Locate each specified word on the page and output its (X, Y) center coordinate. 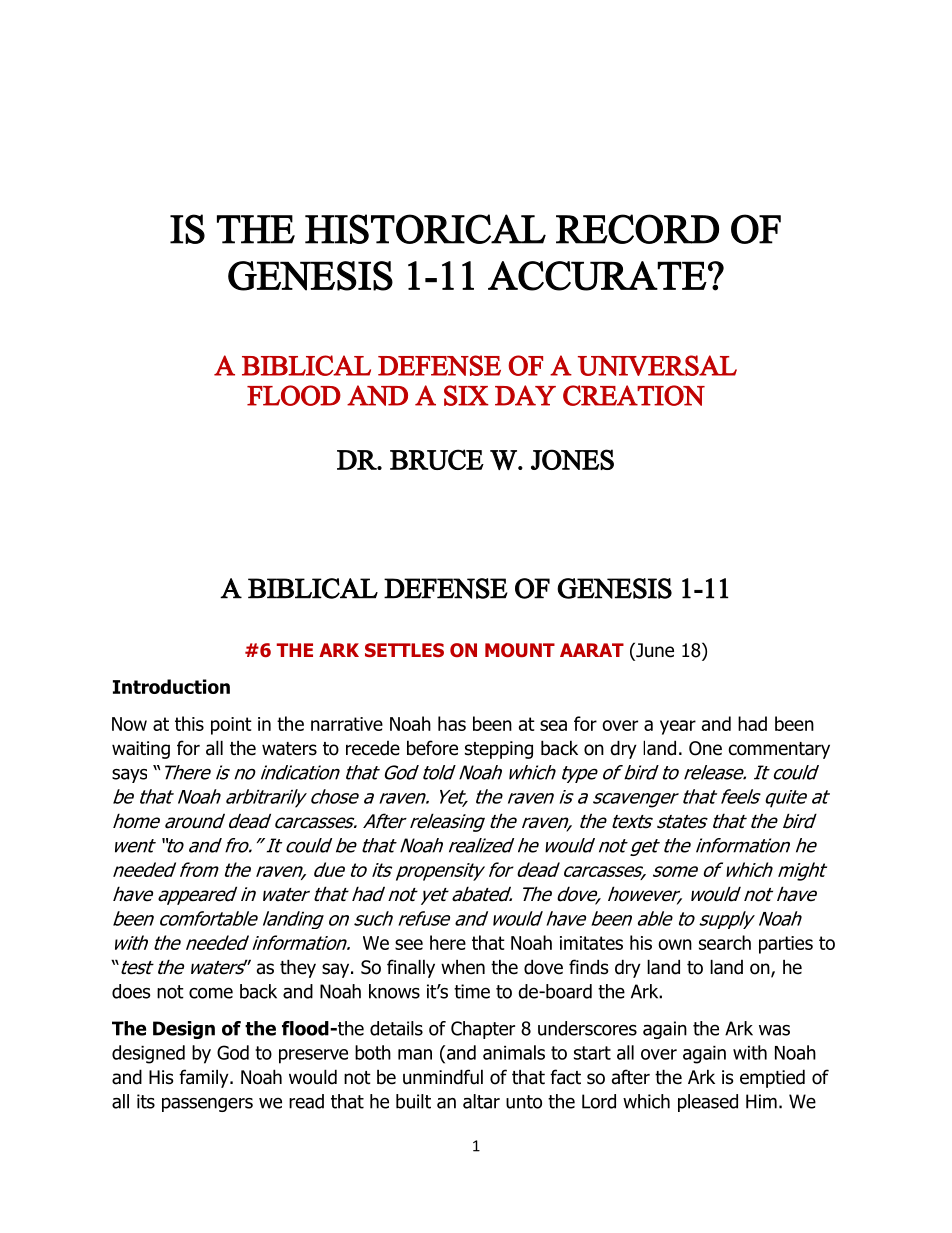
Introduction (171, 686)
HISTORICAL (425, 229)
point (231, 726)
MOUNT (520, 650)
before (432, 748)
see (409, 944)
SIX (466, 395)
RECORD (637, 229)
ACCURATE (597, 276)
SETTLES (404, 650)
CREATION (634, 395)
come (211, 993)
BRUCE (437, 459)
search (725, 942)
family (205, 1078)
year (678, 727)
